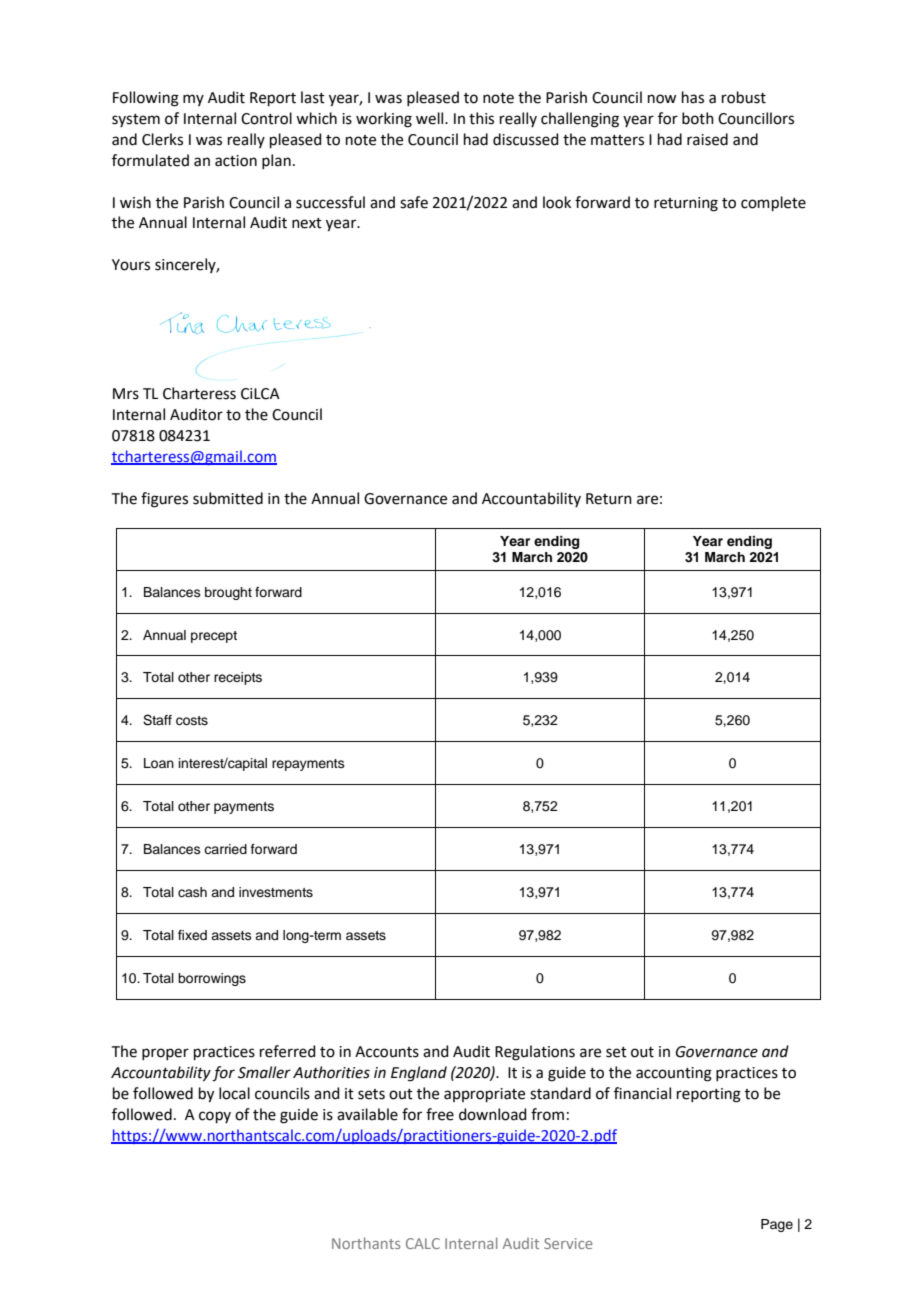 The width and height of the page is (924, 1308). I want to click on Loan, so click(159, 763).
